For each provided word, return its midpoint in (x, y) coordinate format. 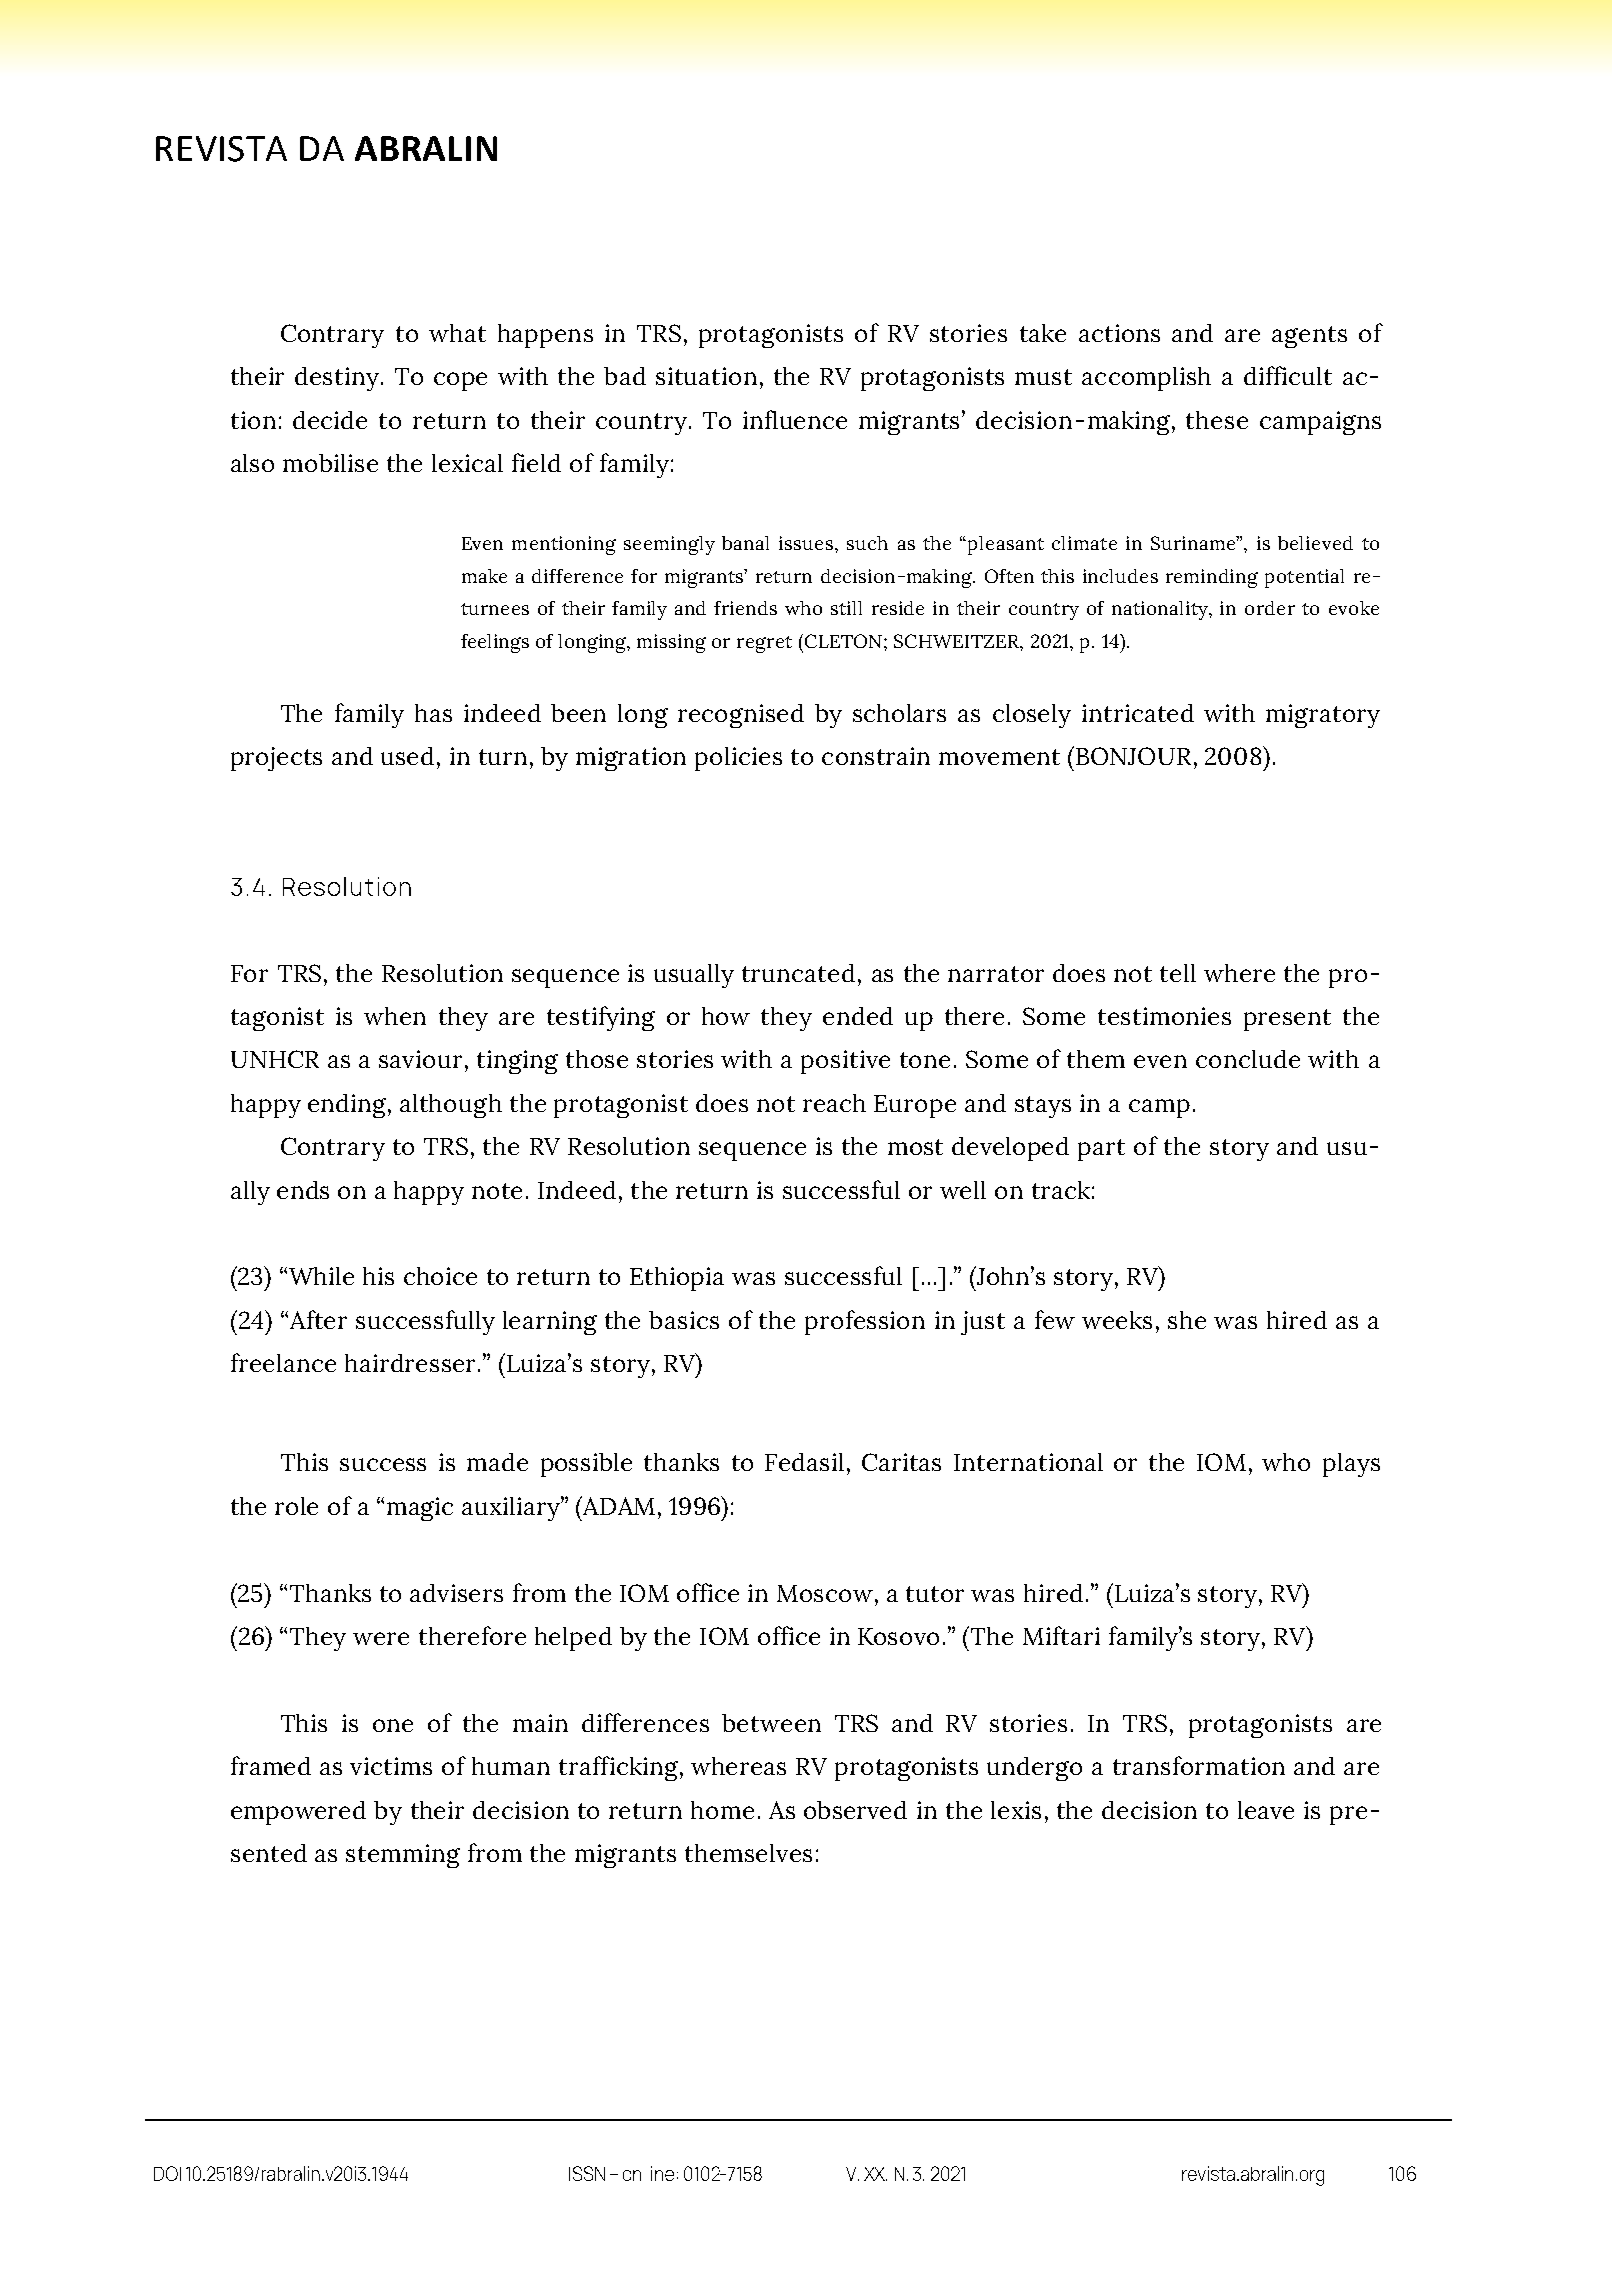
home (722, 1810)
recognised (741, 716)
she (1187, 1320)
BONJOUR (1133, 756)
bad (625, 376)
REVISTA (221, 149)
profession (865, 1322)
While (321, 1276)
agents (1309, 337)
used (407, 756)
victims (391, 1766)
